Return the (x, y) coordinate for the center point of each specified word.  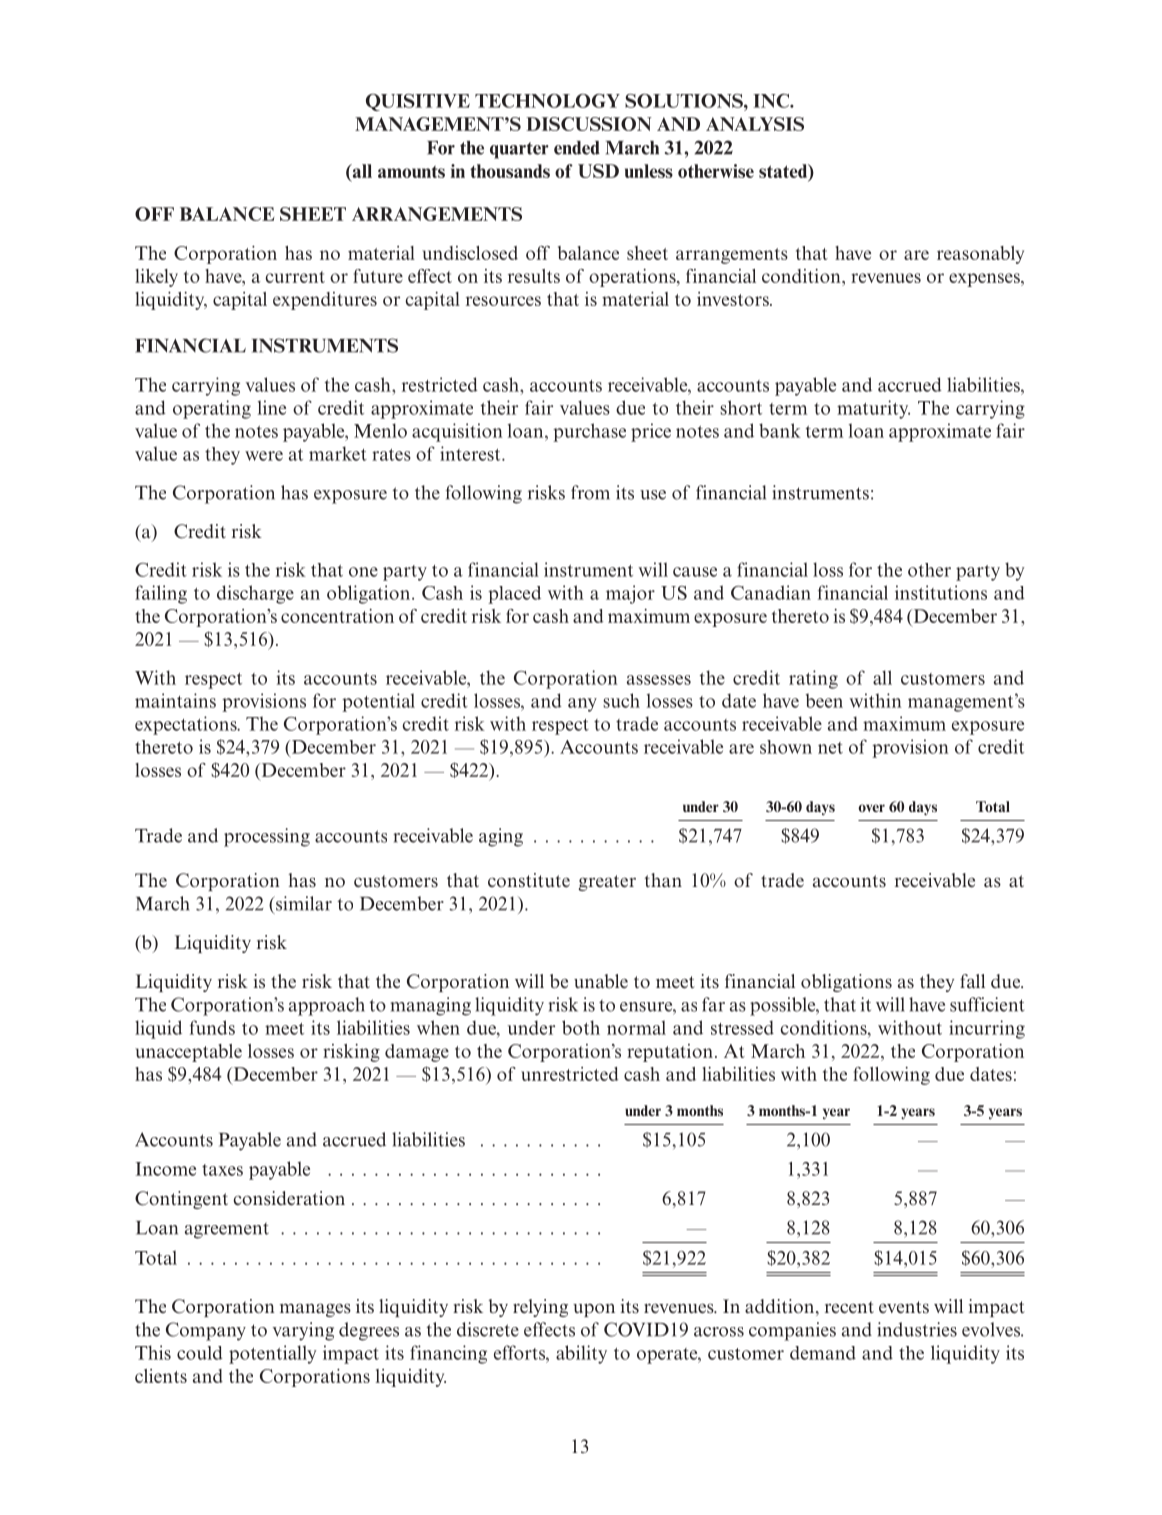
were (264, 456)
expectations (187, 725)
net (830, 748)
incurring (987, 1029)
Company (206, 1331)
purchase (589, 432)
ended (577, 148)
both (581, 1027)
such (621, 700)
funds (212, 1027)
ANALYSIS (755, 124)
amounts (411, 172)
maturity (873, 409)
